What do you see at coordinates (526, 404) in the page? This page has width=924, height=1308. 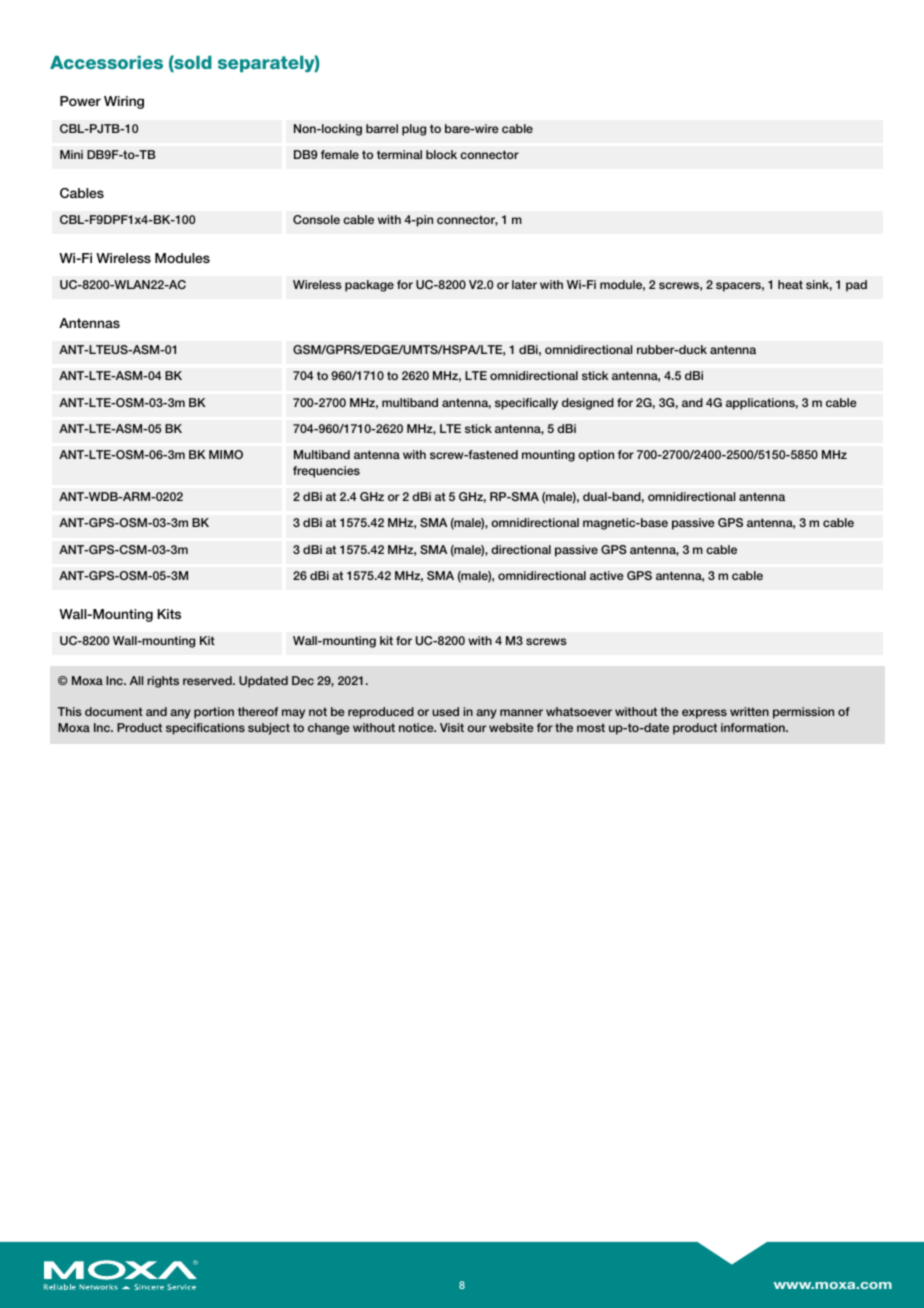 I see `specifically` at bounding box center [526, 404].
